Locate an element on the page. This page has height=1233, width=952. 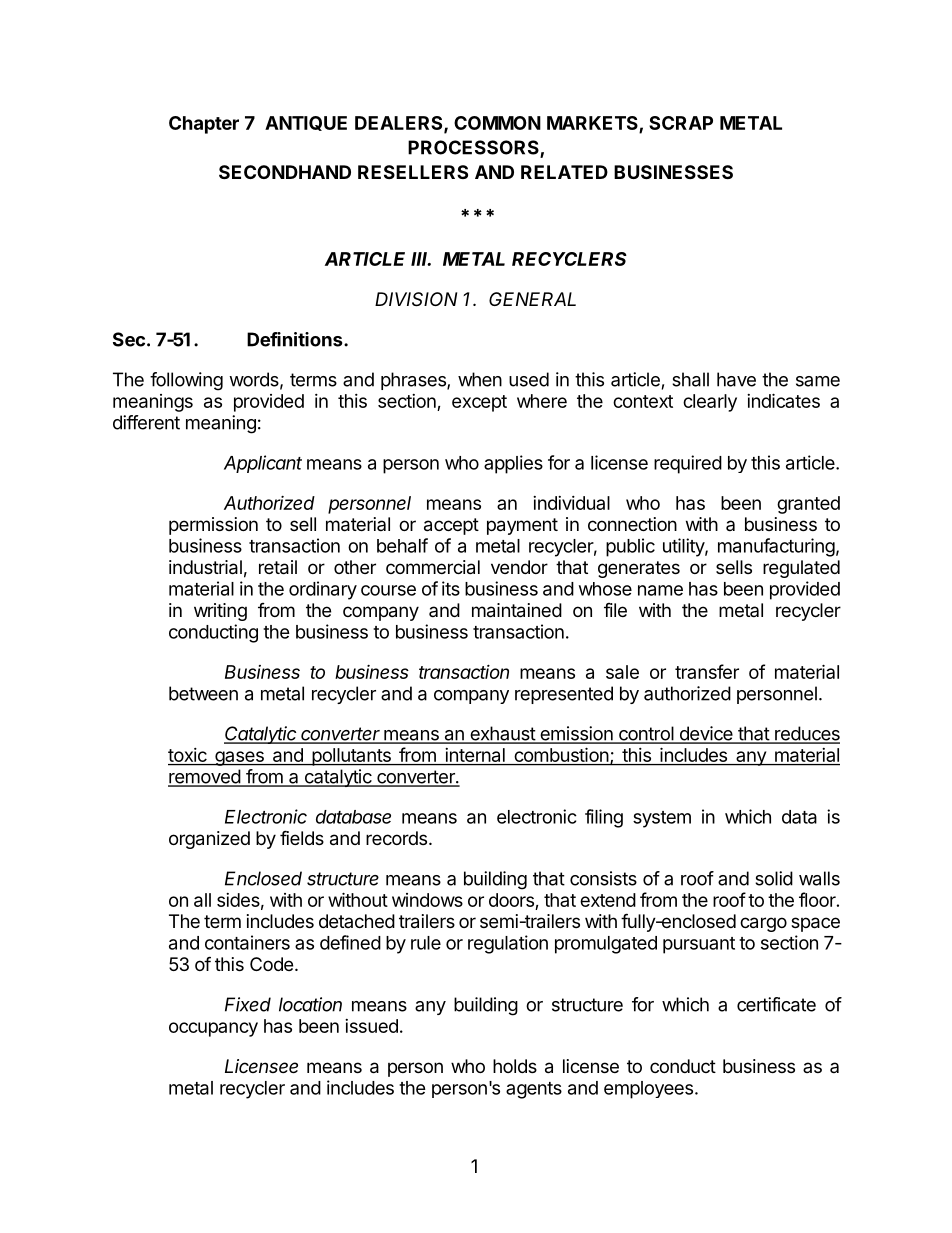
holds is located at coordinates (515, 1066).
